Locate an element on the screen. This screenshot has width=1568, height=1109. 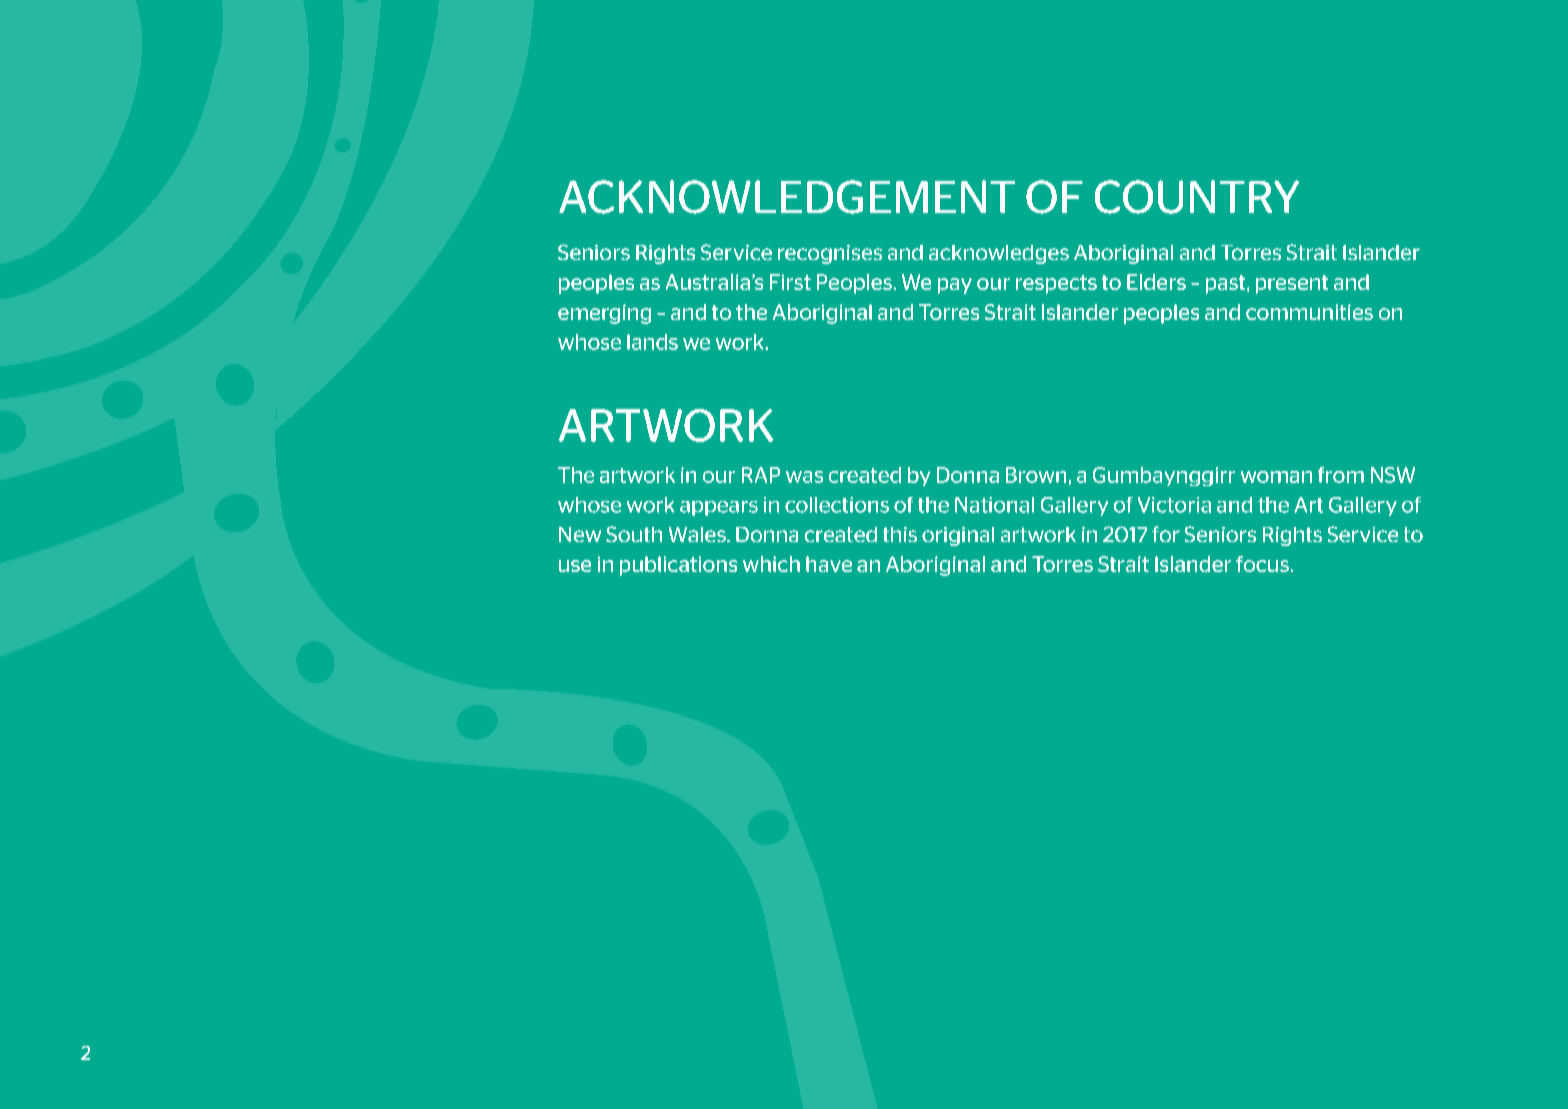
publications is located at coordinates (678, 566).
